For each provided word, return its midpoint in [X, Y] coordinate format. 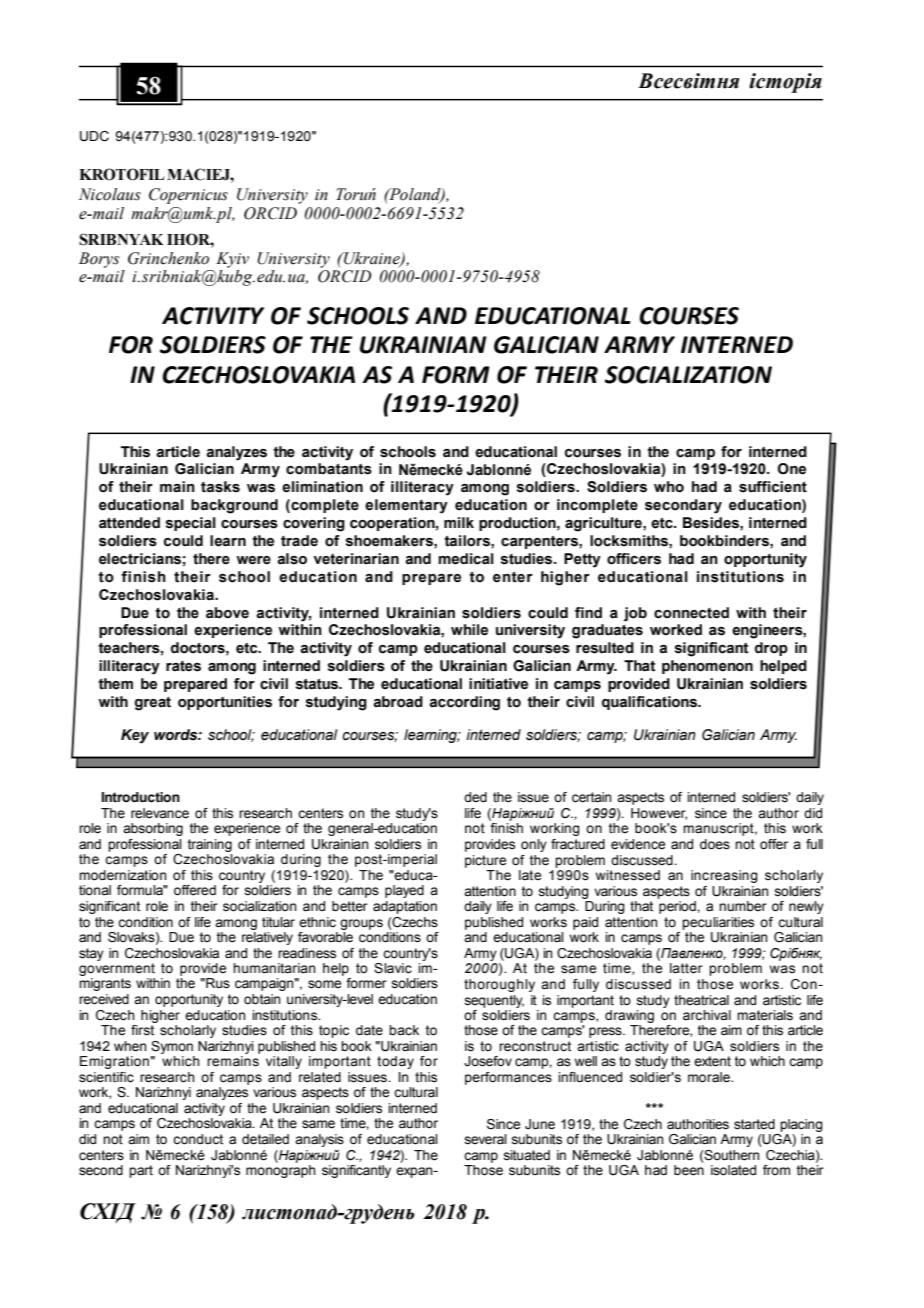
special [191, 524]
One [792, 469]
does [715, 844]
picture [485, 861]
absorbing [153, 829]
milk [459, 522]
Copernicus [188, 196]
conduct [198, 1139]
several [486, 1139]
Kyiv [232, 260]
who [669, 487]
